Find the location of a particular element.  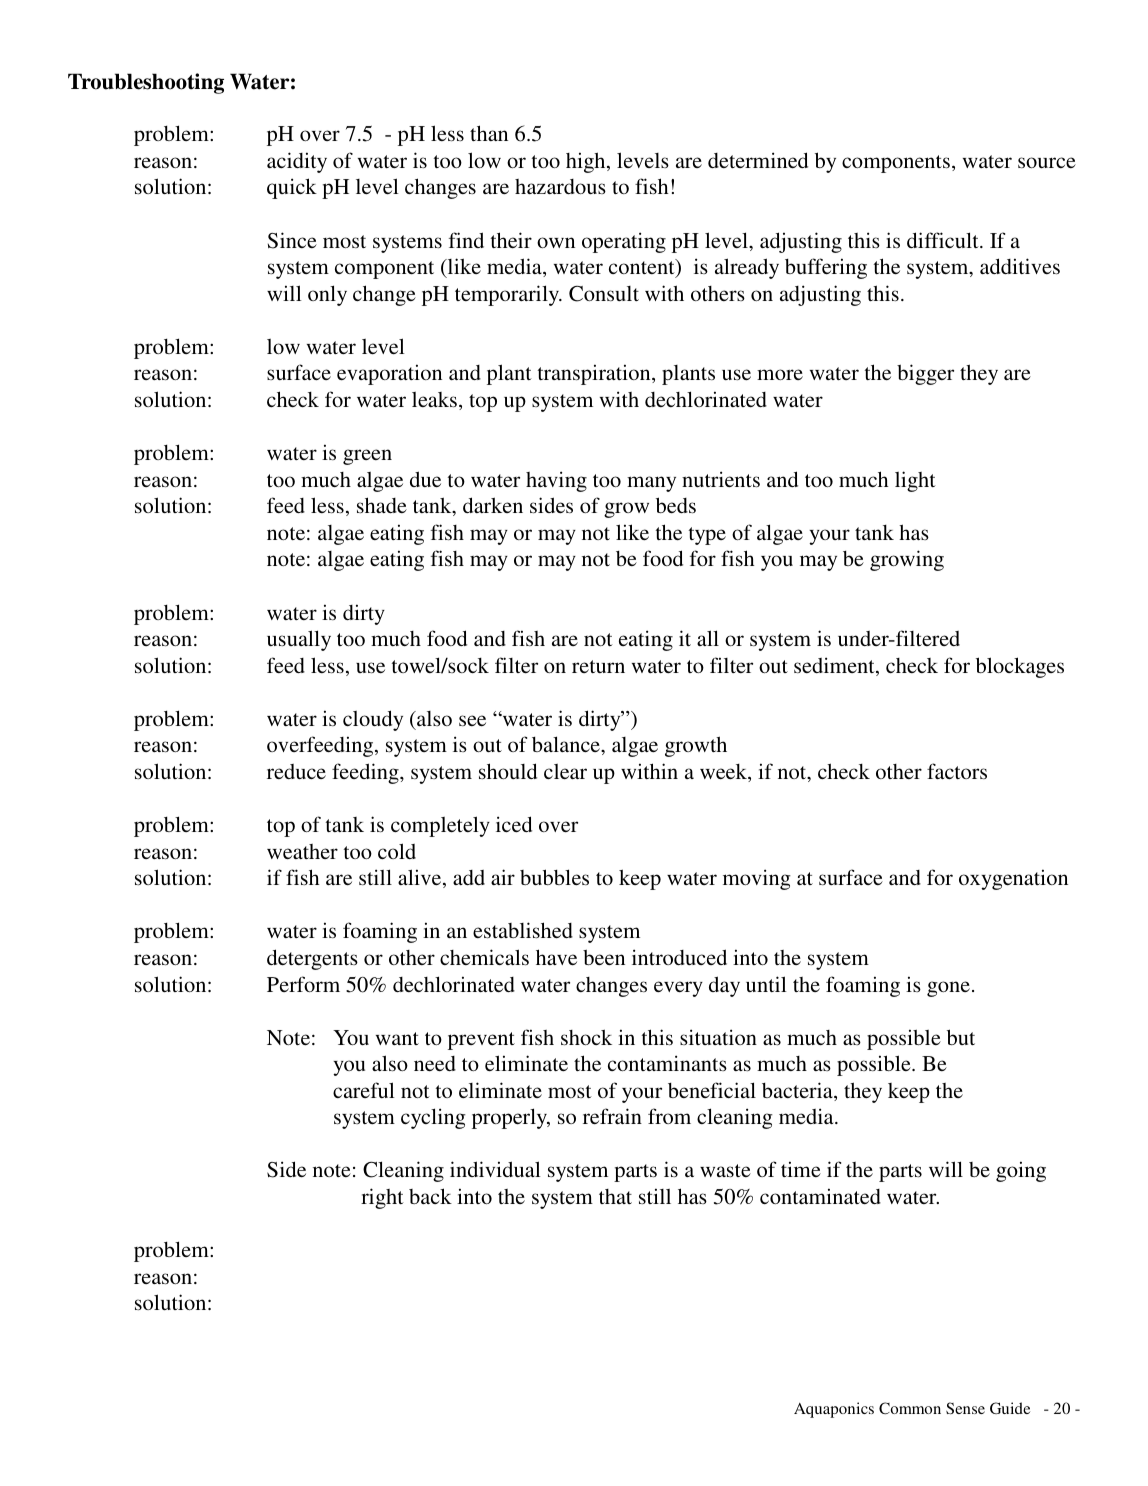

right is located at coordinates (382, 1198).
